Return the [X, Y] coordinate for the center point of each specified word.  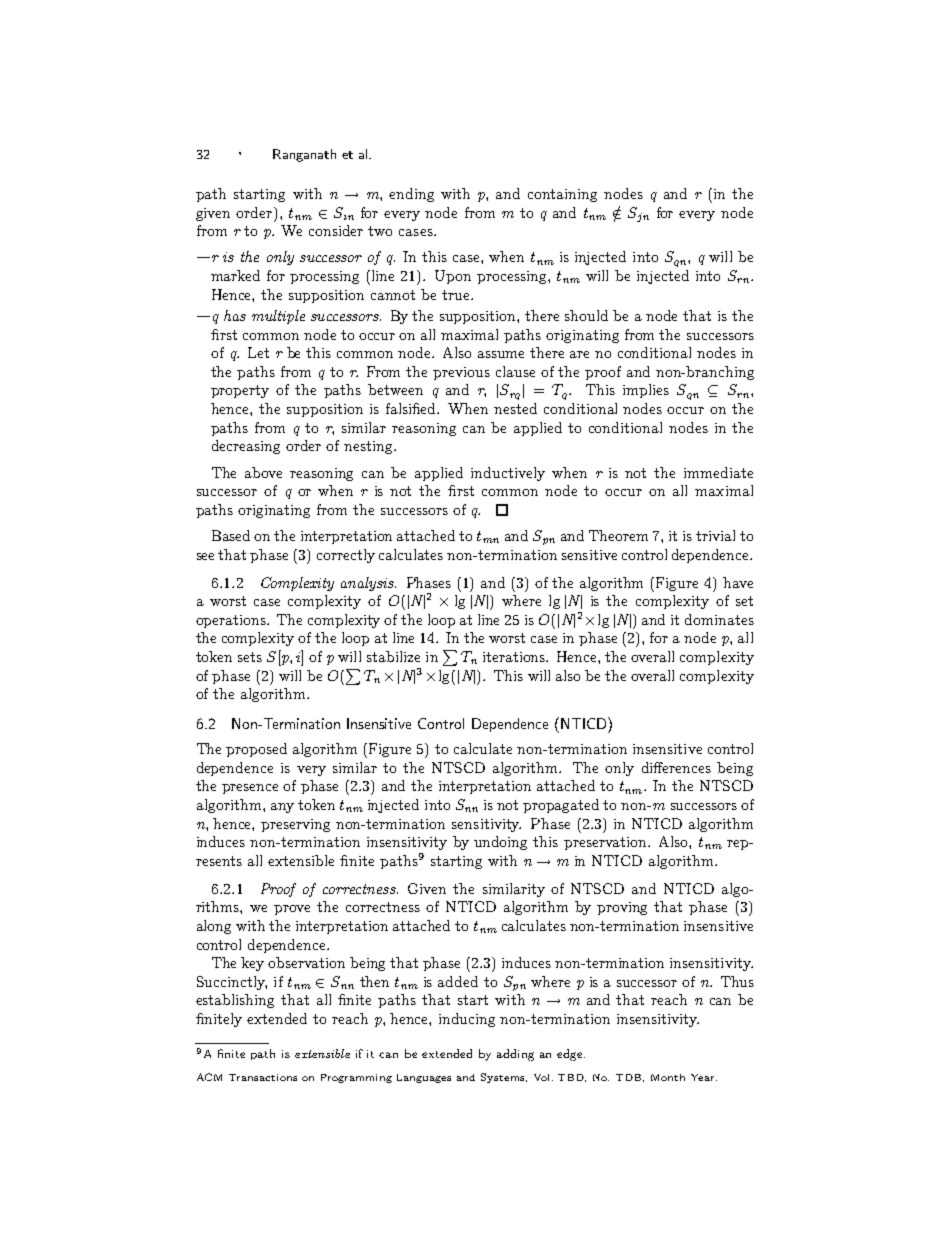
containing [562, 195]
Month [668, 1077]
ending [411, 195]
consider [336, 230]
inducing [467, 1020]
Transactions [263, 1077]
